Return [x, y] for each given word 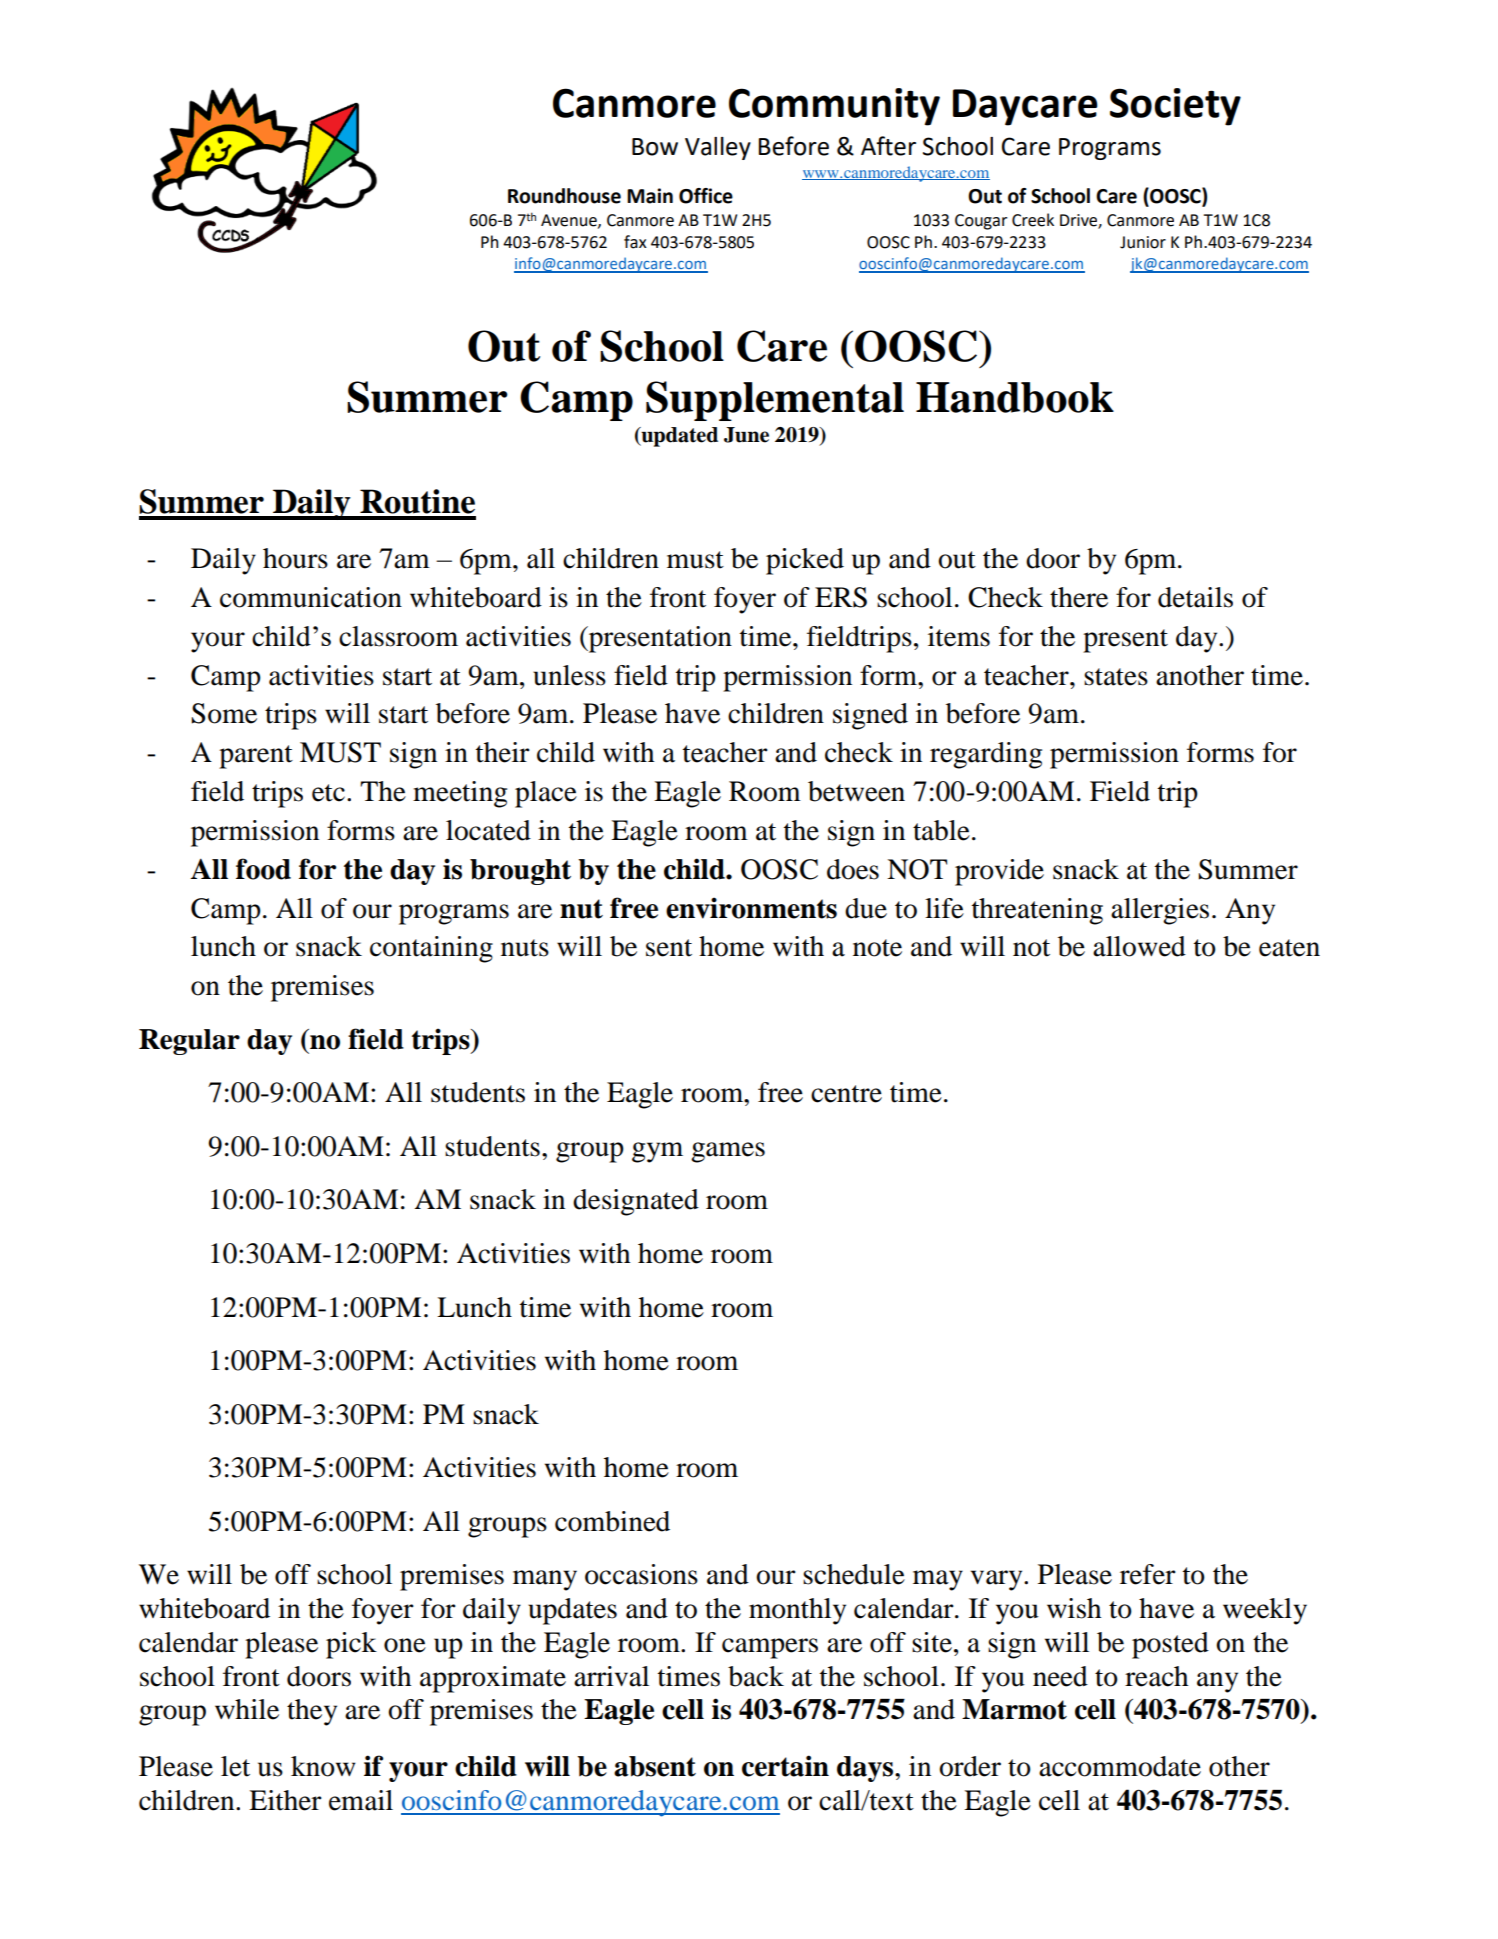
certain [785, 1766]
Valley [718, 148]
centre [846, 1094]
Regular [189, 1042]
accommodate [1120, 1766]
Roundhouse [564, 196]
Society [1175, 107]
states [1116, 677]
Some [224, 713]
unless [569, 675]
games [728, 1152]
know [323, 1766]
